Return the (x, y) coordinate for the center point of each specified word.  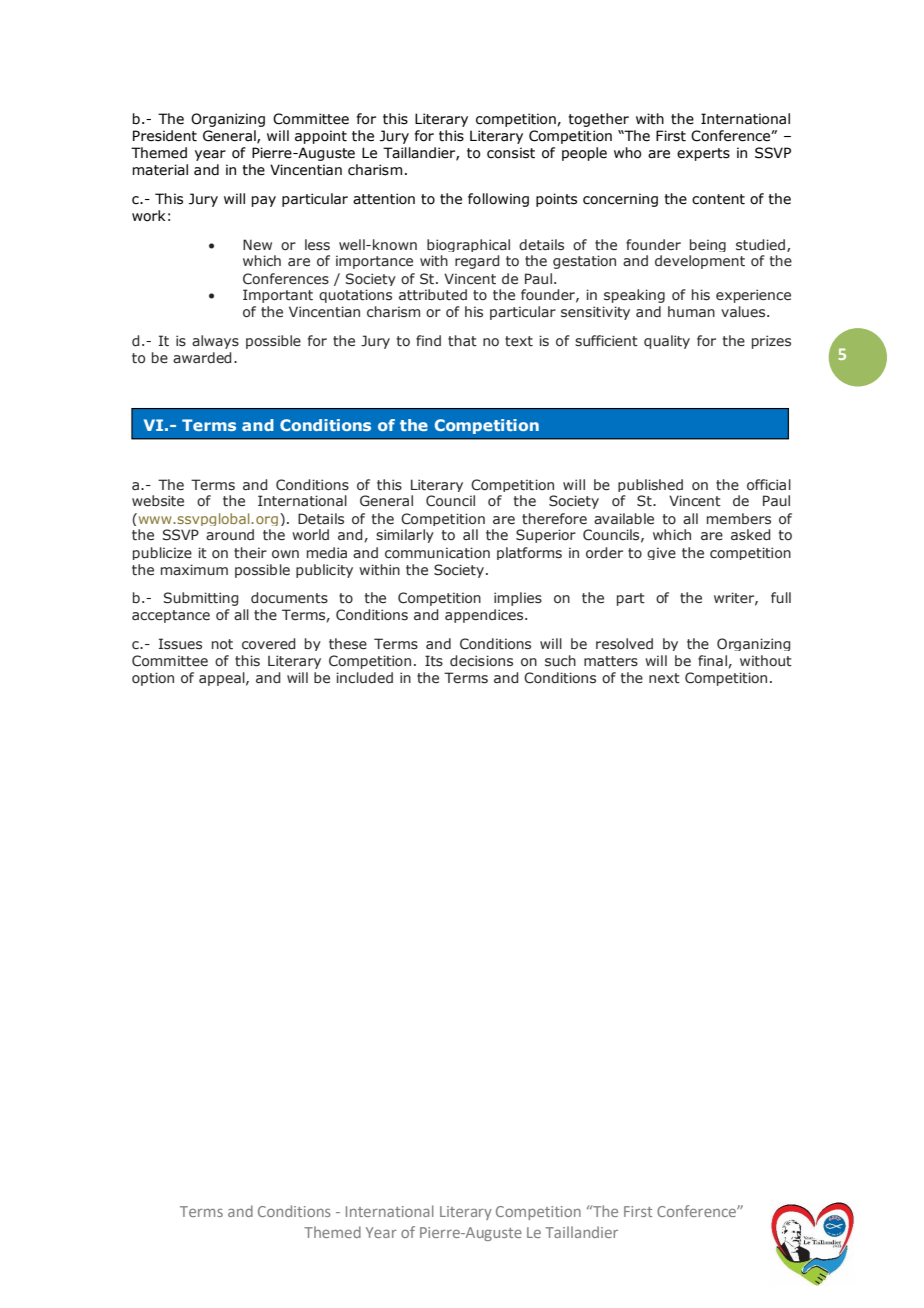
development (700, 262)
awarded (202, 357)
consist (511, 153)
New (257, 244)
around (230, 534)
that (462, 340)
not (222, 644)
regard (477, 262)
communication (437, 552)
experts (703, 154)
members (739, 518)
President (165, 136)
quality (667, 342)
